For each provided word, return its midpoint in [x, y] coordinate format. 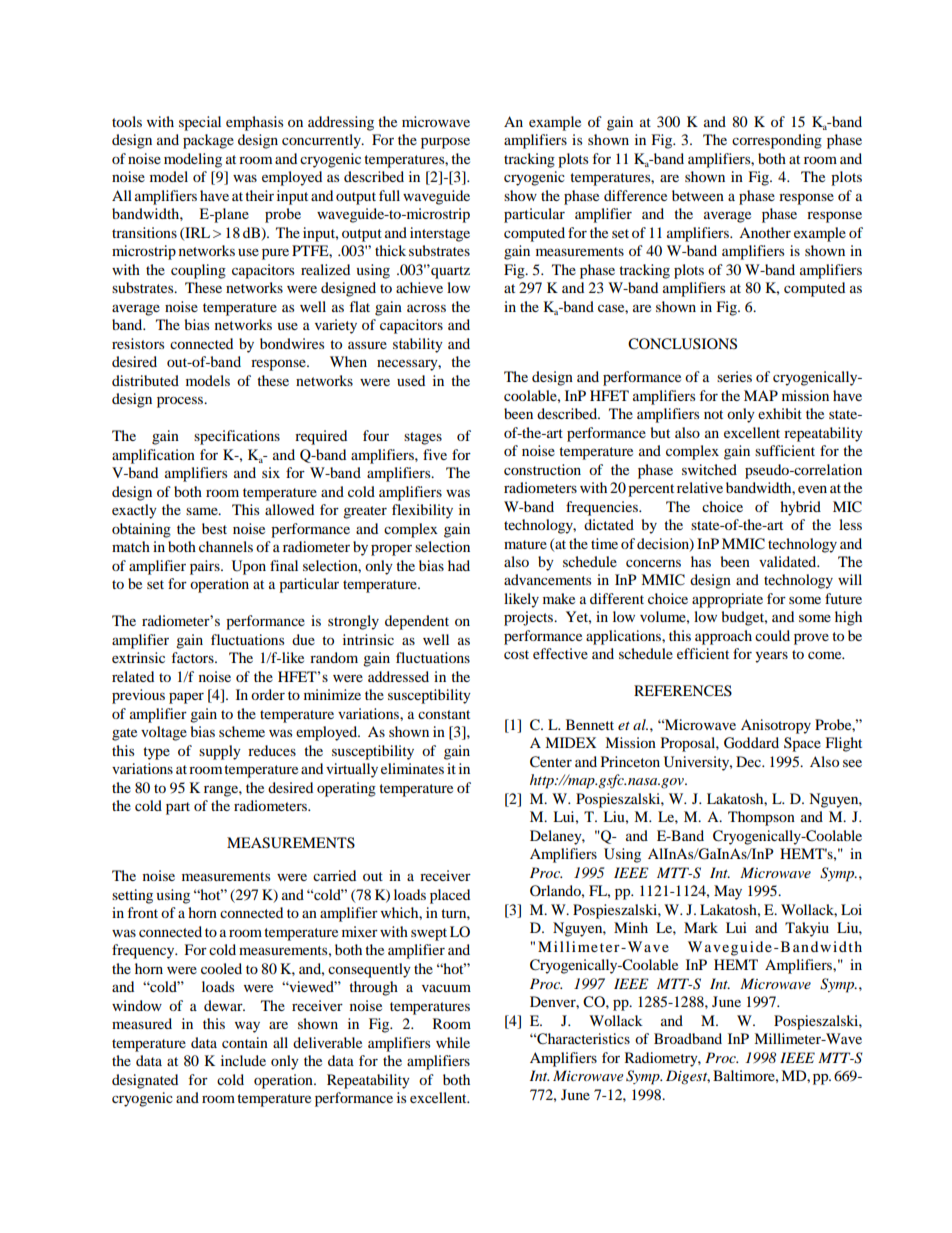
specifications [237, 437]
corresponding [777, 141]
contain [245, 1042]
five [435, 454]
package [208, 141]
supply [220, 752]
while [453, 1042]
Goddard [751, 743]
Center [551, 762]
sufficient [785, 450]
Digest [688, 1077]
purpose [445, 143]
